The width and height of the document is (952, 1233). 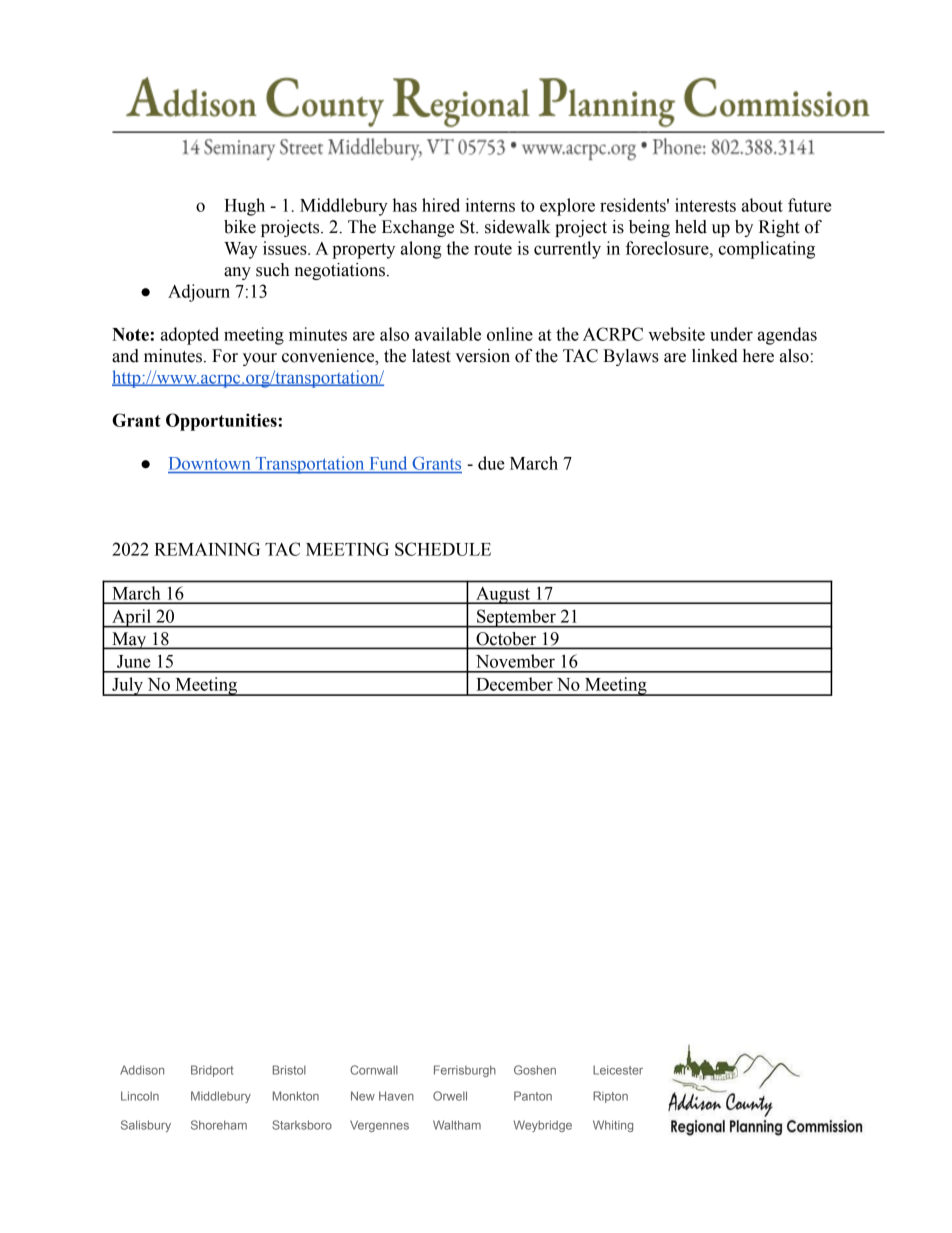 What do you see at coordinates (240, 227) in the document?
I see `bike` at bounding box center [240, 227].
